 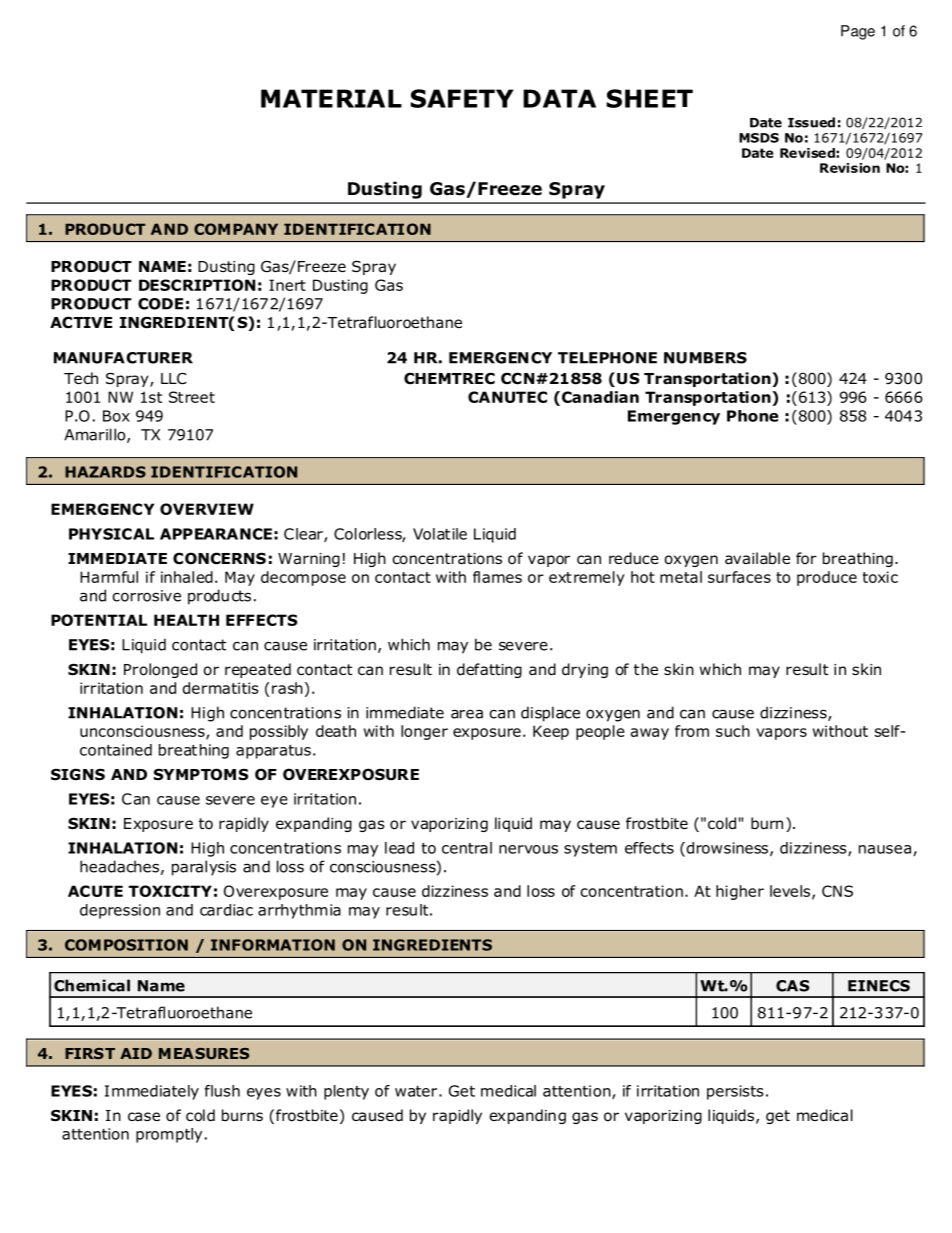 I want to click on NUMBERS, so click(x=705, y=358).
